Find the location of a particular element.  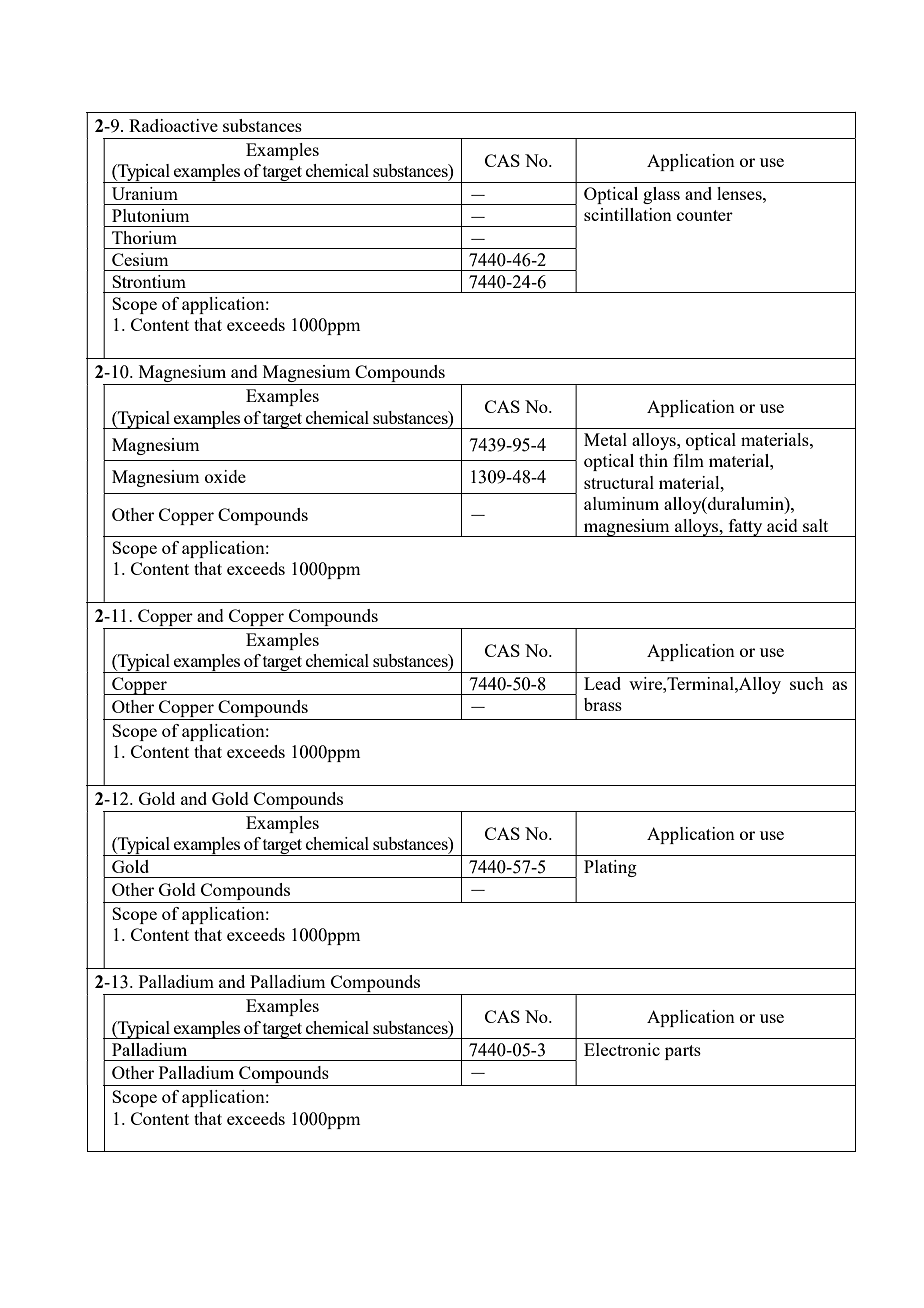

scintillation is located at coordinates (628, 214).
